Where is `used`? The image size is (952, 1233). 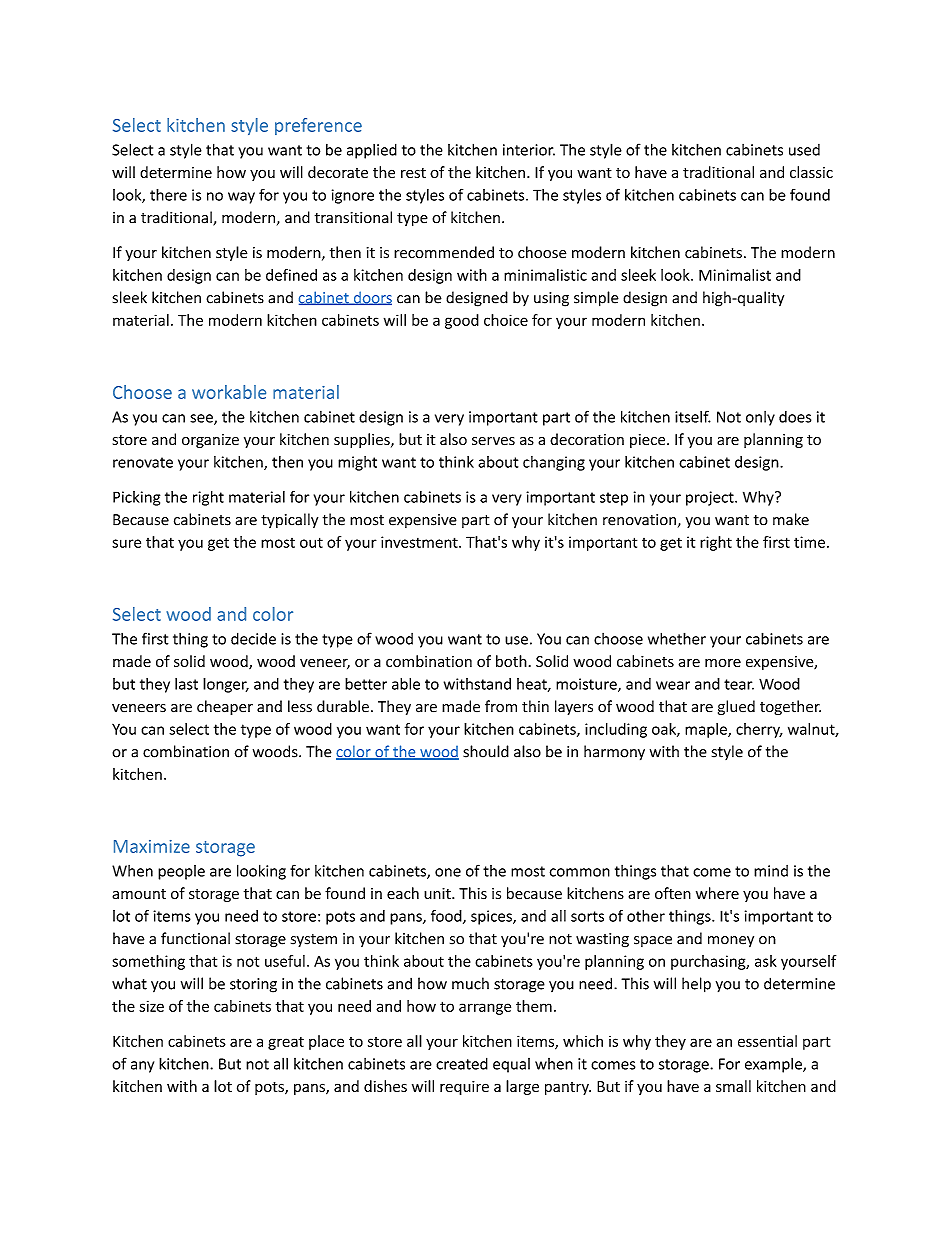
used is located at coordinates (804, 150).
